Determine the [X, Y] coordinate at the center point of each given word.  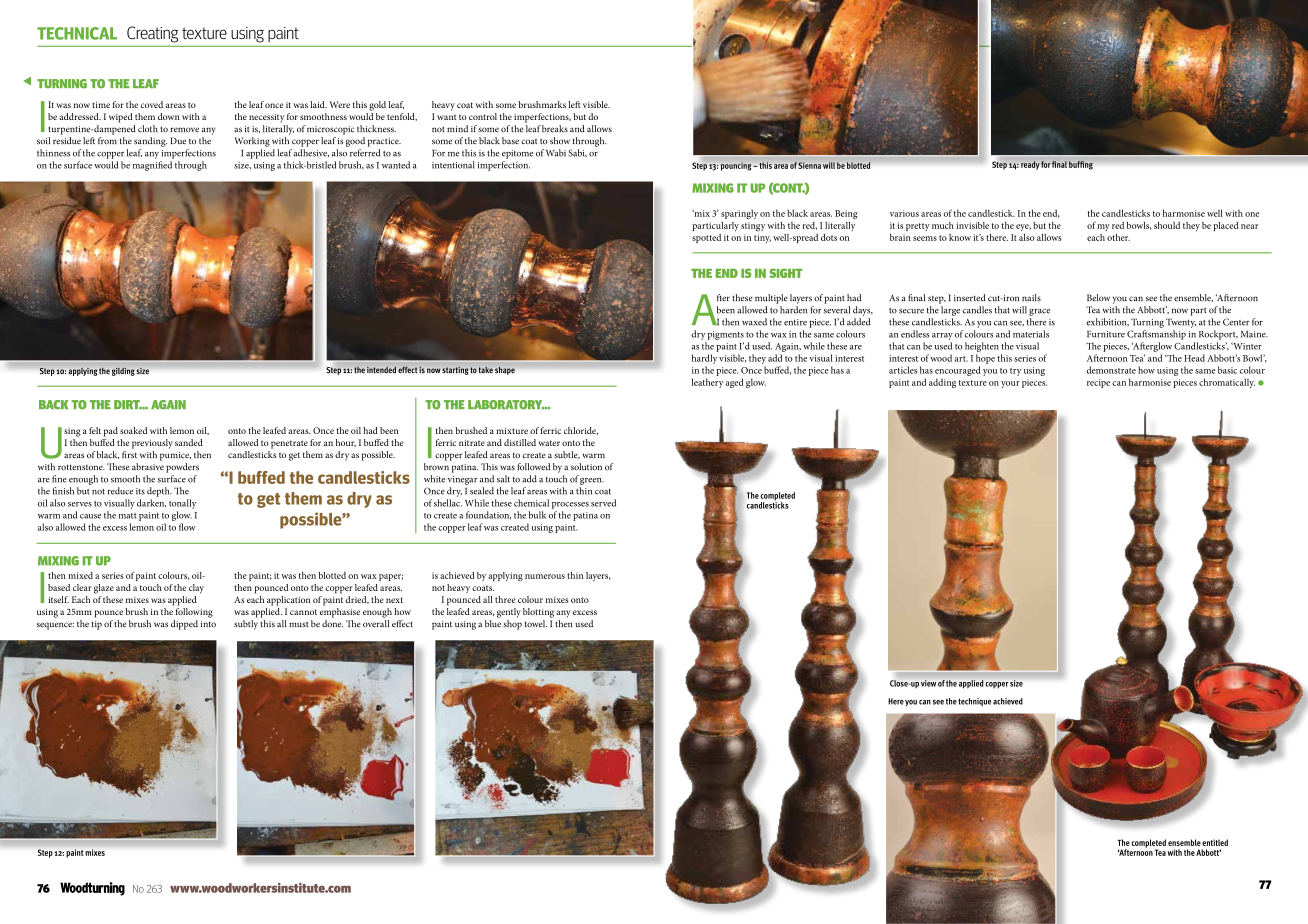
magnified [152, 166]
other [1118, 237]
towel [536, 623]
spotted [706, 238]
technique [974, 702]
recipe [1098, 383]
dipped [184, 625]
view [928, 683]
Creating [152, 34]
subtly [246, 625]
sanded [189, 442]
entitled [1215, 842]
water [549, 443]
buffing [1081, 165]
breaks [555, 128]
